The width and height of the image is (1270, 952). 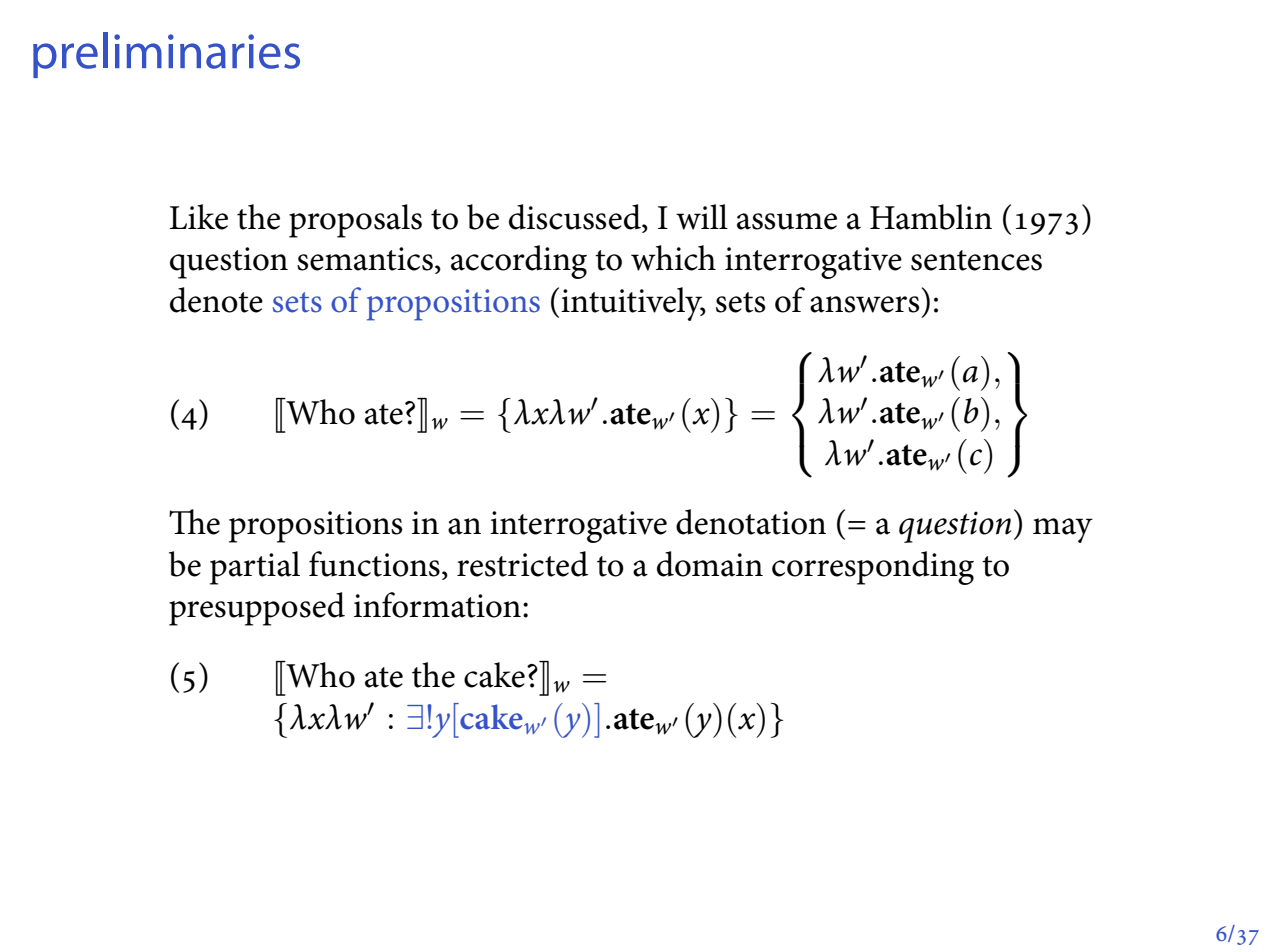 I want to click on discussed, so click(x=576, y=217).
